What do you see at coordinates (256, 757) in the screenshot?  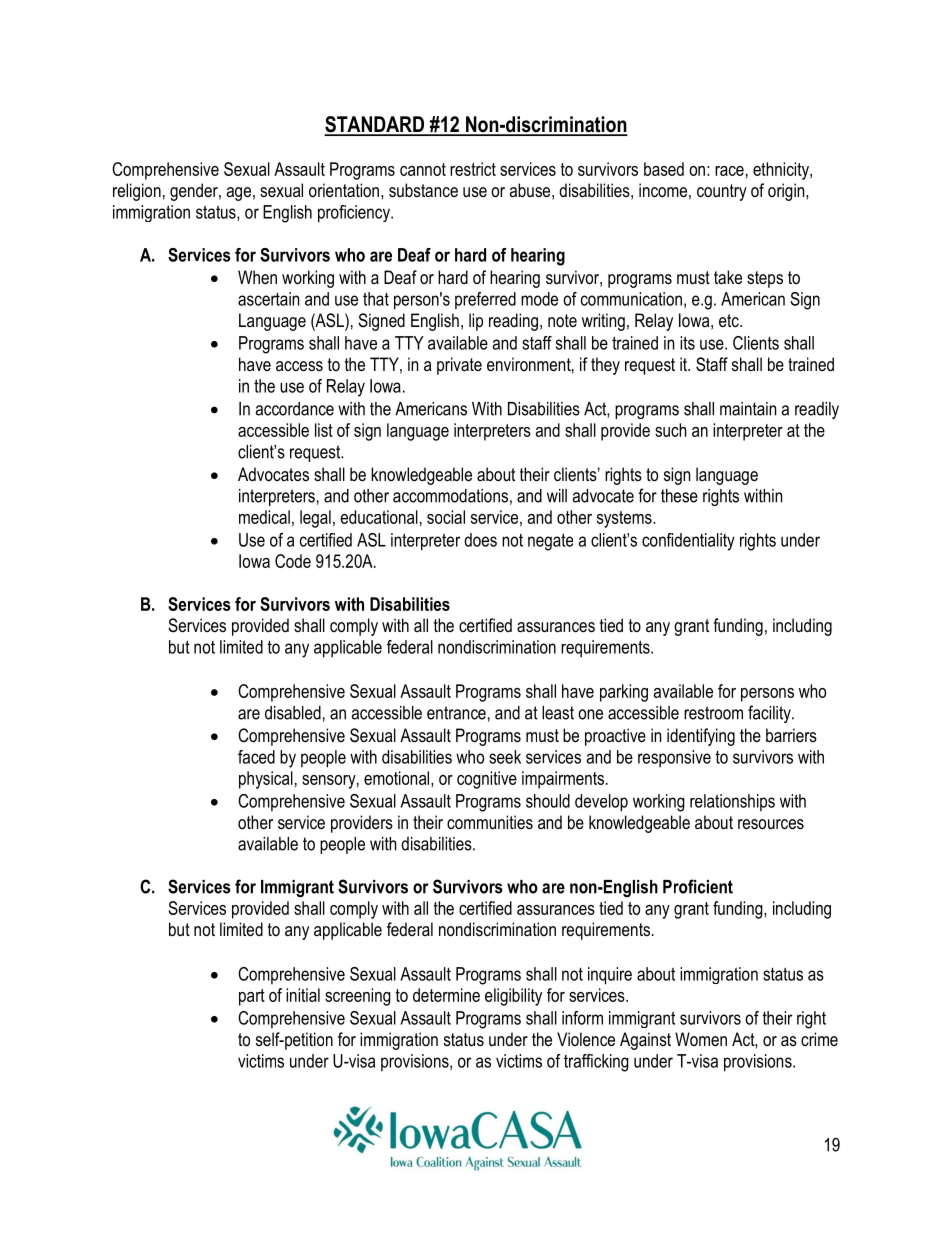 I see `faced` at bounding box center [256, 757].
